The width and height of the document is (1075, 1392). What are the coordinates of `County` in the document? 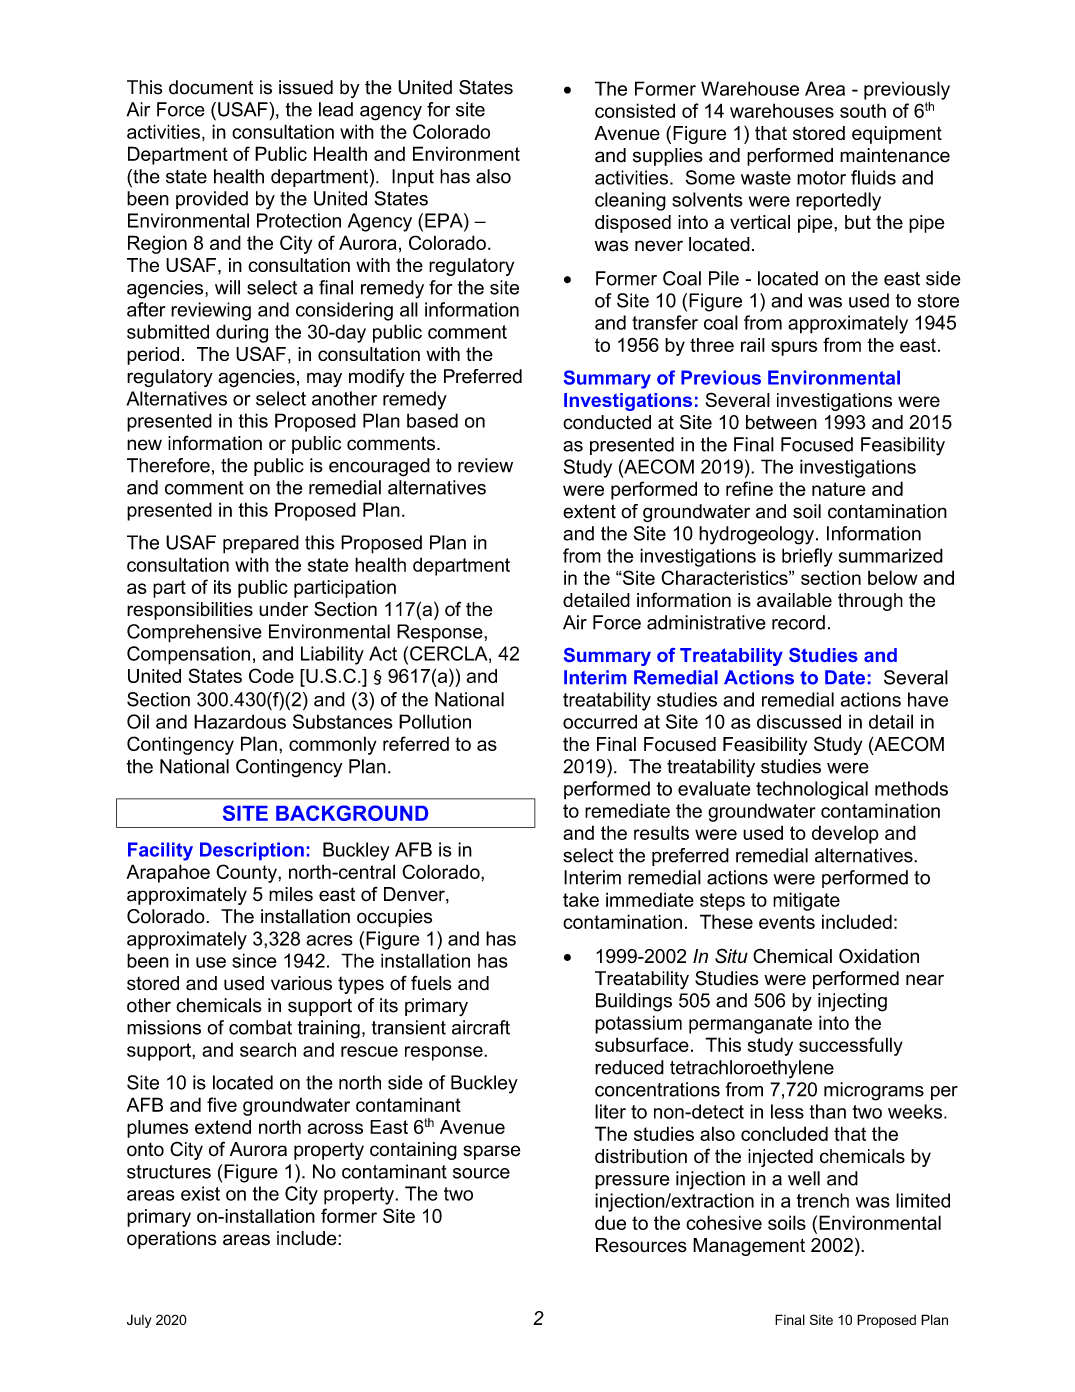 It's located at (247, 873).
